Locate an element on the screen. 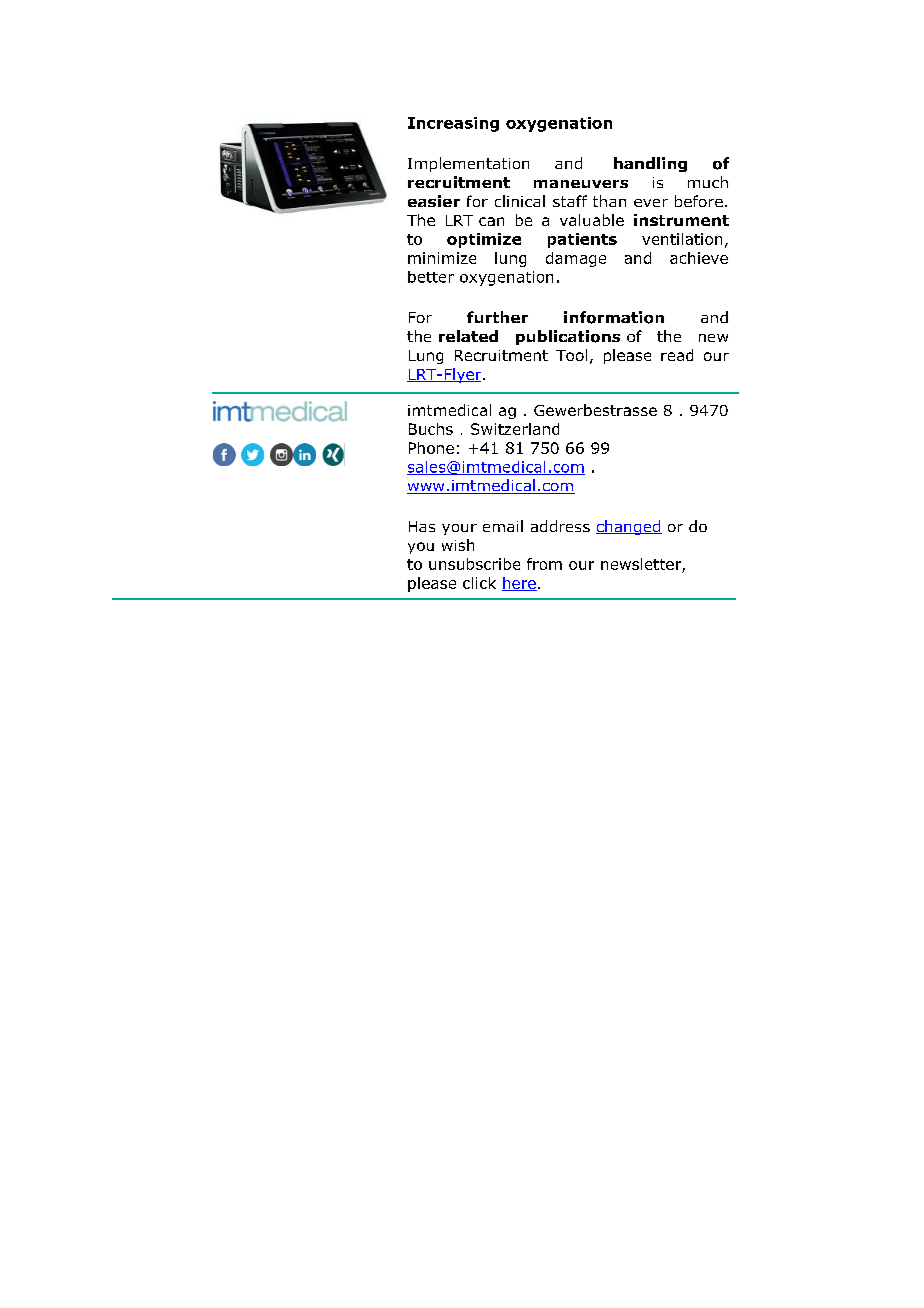 The height and width of the screenshot is (1308, 924). maneuvers is located at coordinates (581, 184).
